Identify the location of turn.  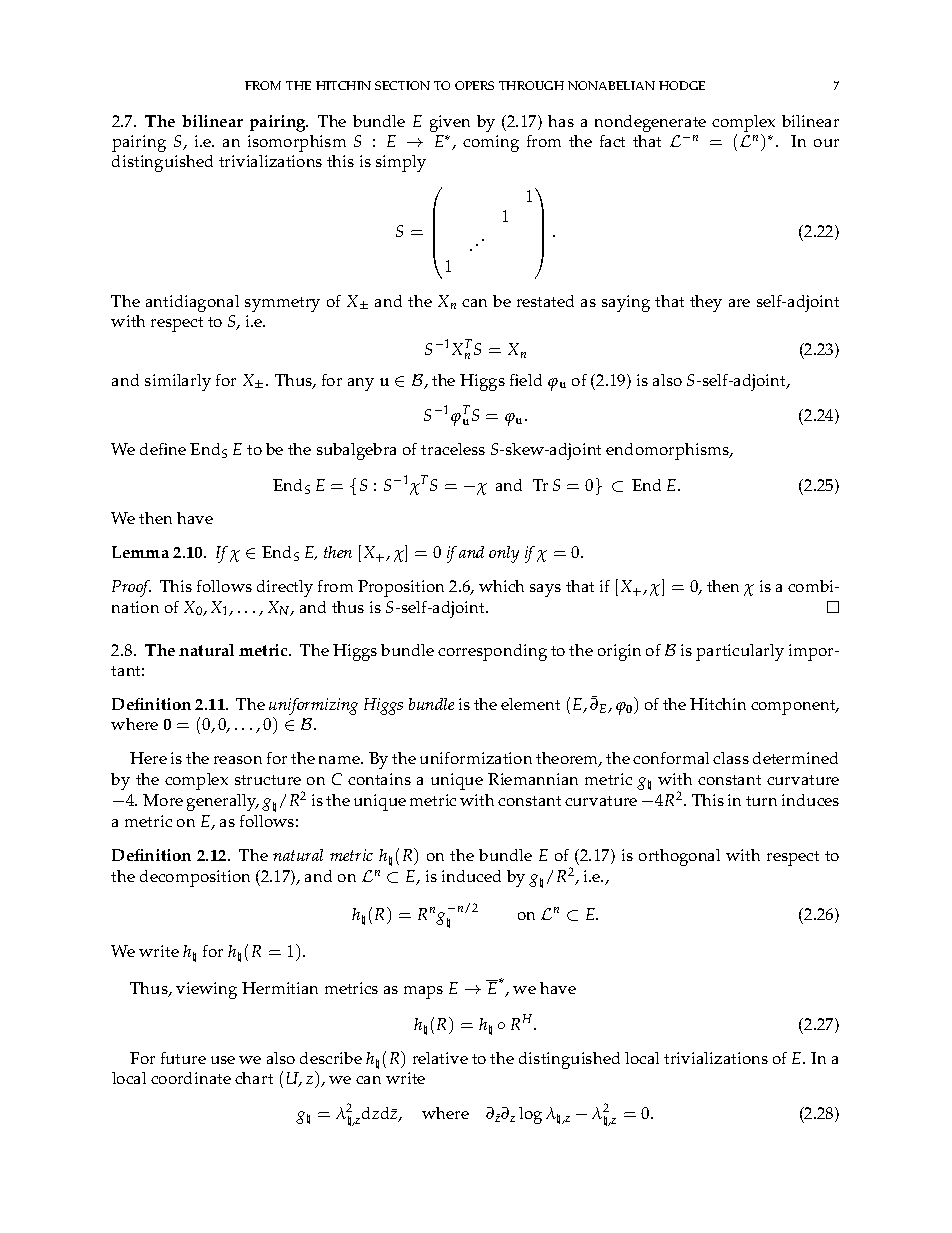
(761, 801).
